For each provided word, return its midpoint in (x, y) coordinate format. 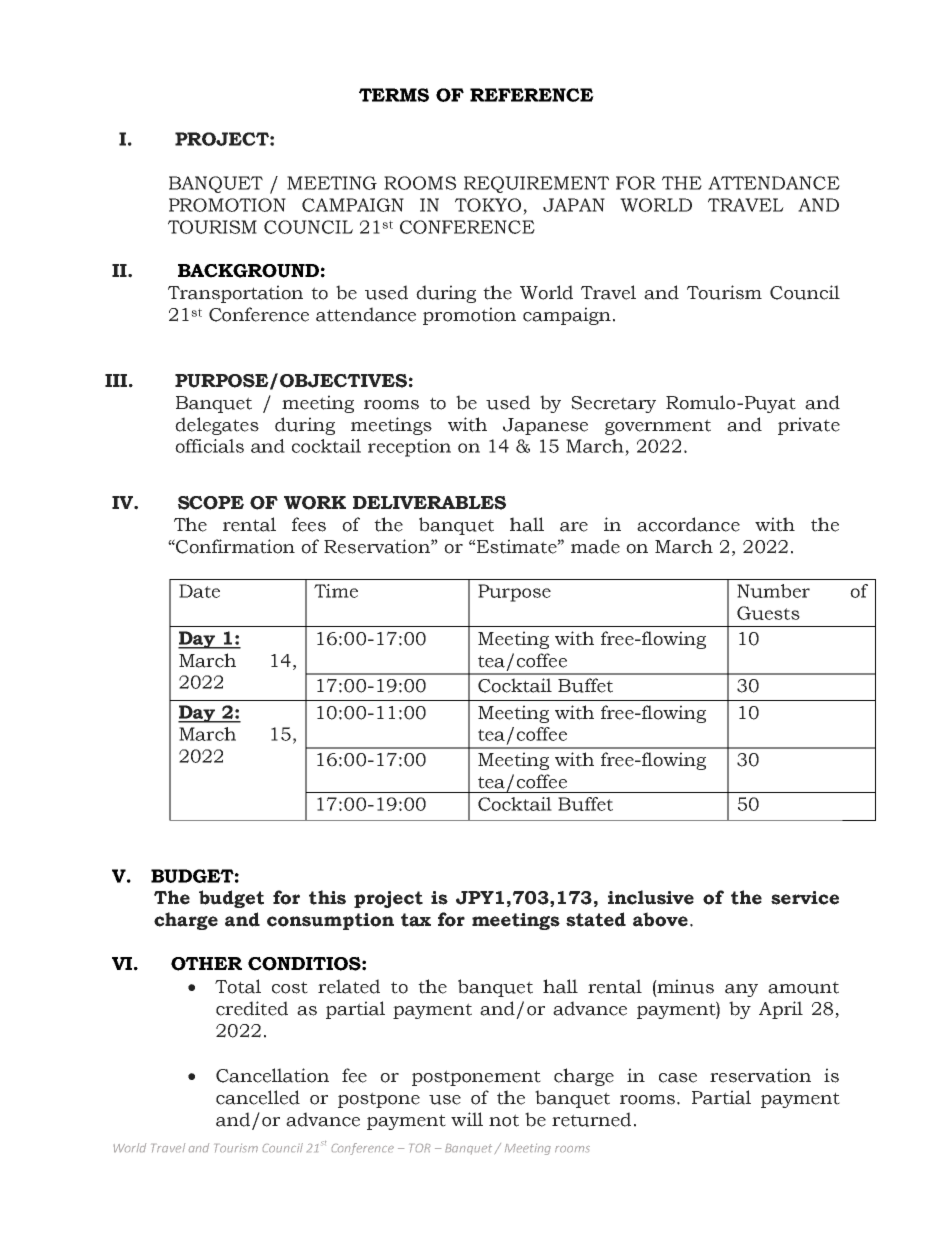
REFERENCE (532, 95)
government (658, 427)
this (327, 897)
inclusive (651, 897)
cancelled (258, 1097)
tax (416, 920)
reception (409, 448)
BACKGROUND (248, 271)
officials (209, 446)
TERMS (394, 95)
